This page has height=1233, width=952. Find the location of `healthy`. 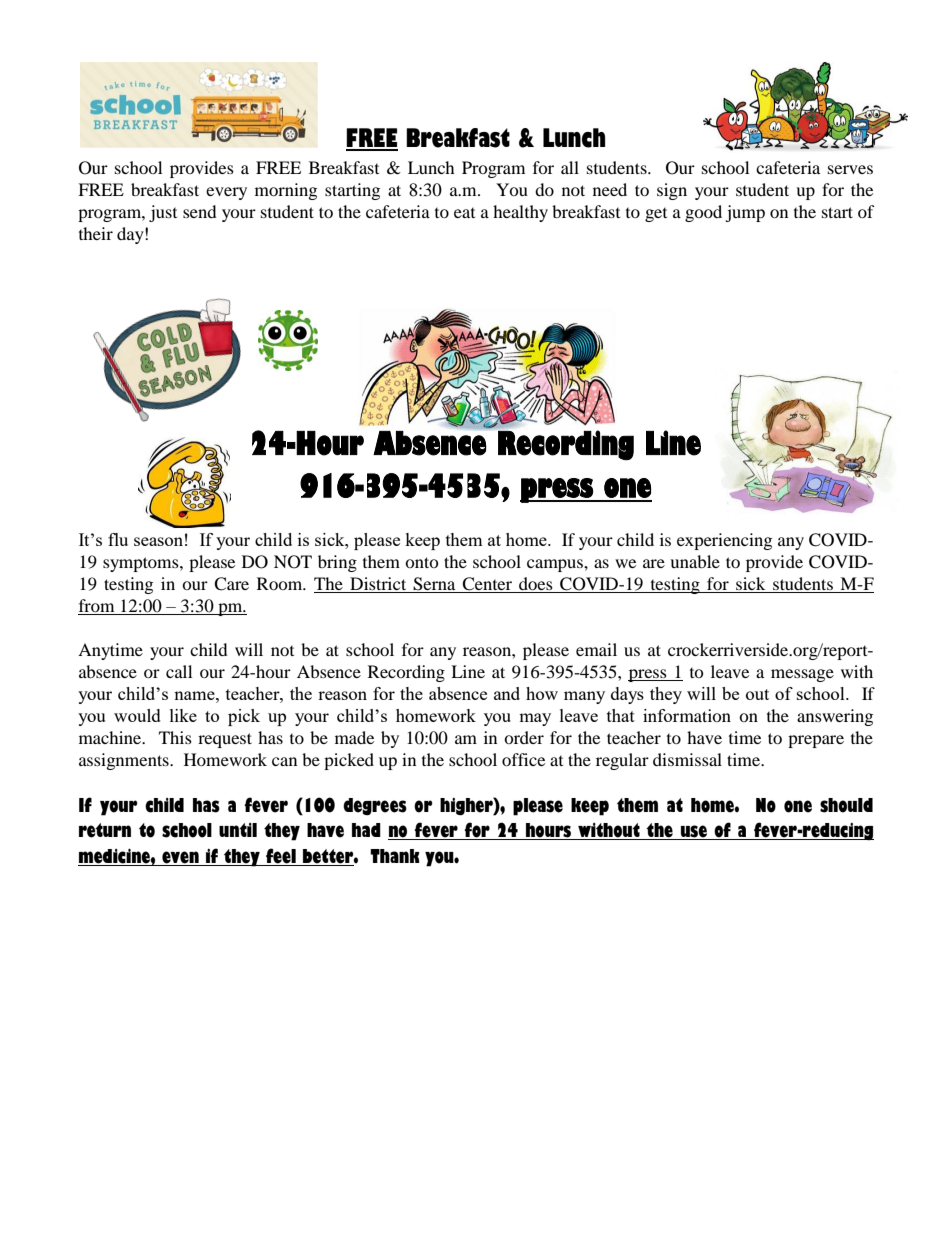

healthy is located at coordinates (520, 213).
